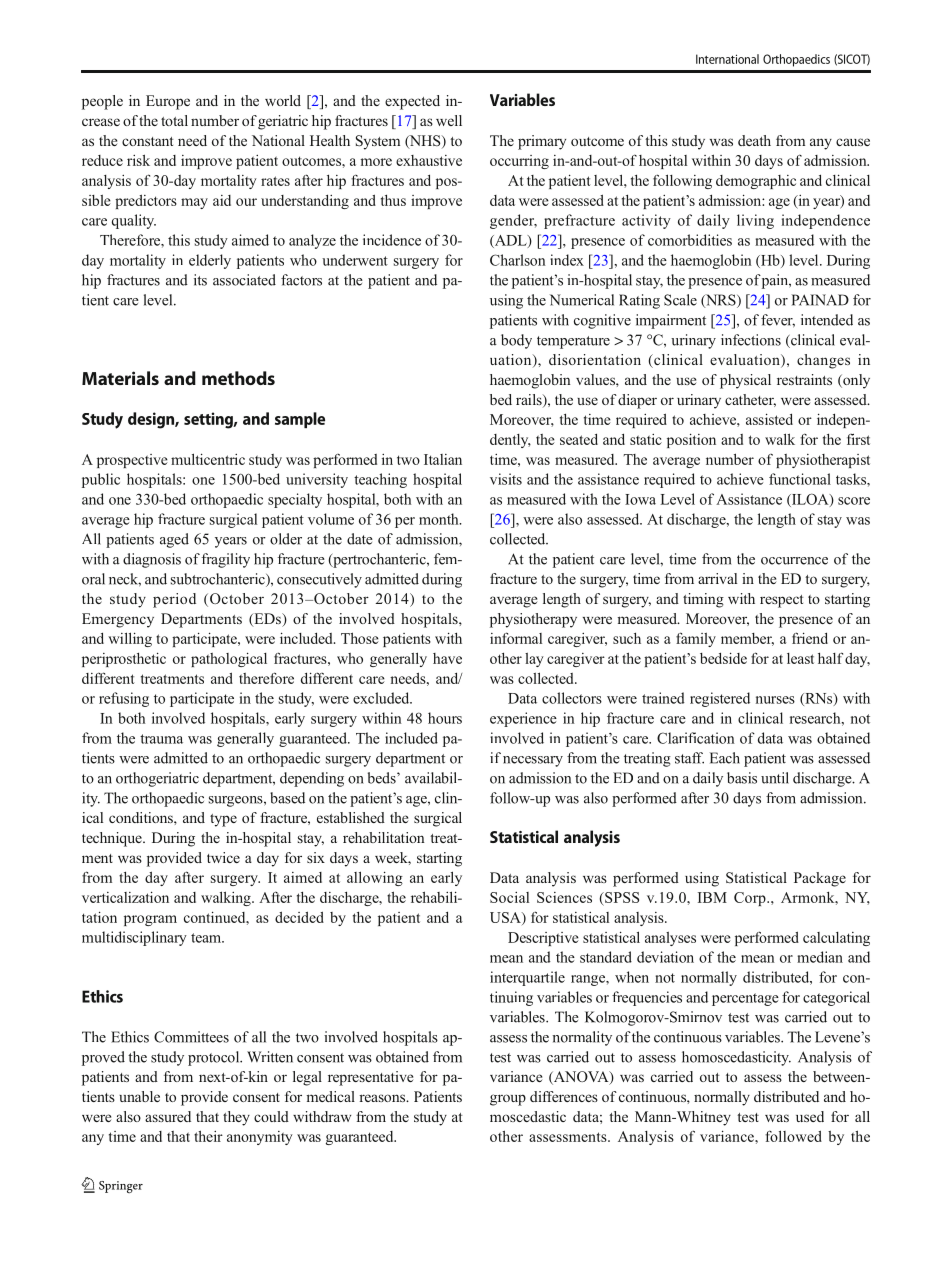 This page has width=952, height=1265. I want to click on well, so click(449, 120).
